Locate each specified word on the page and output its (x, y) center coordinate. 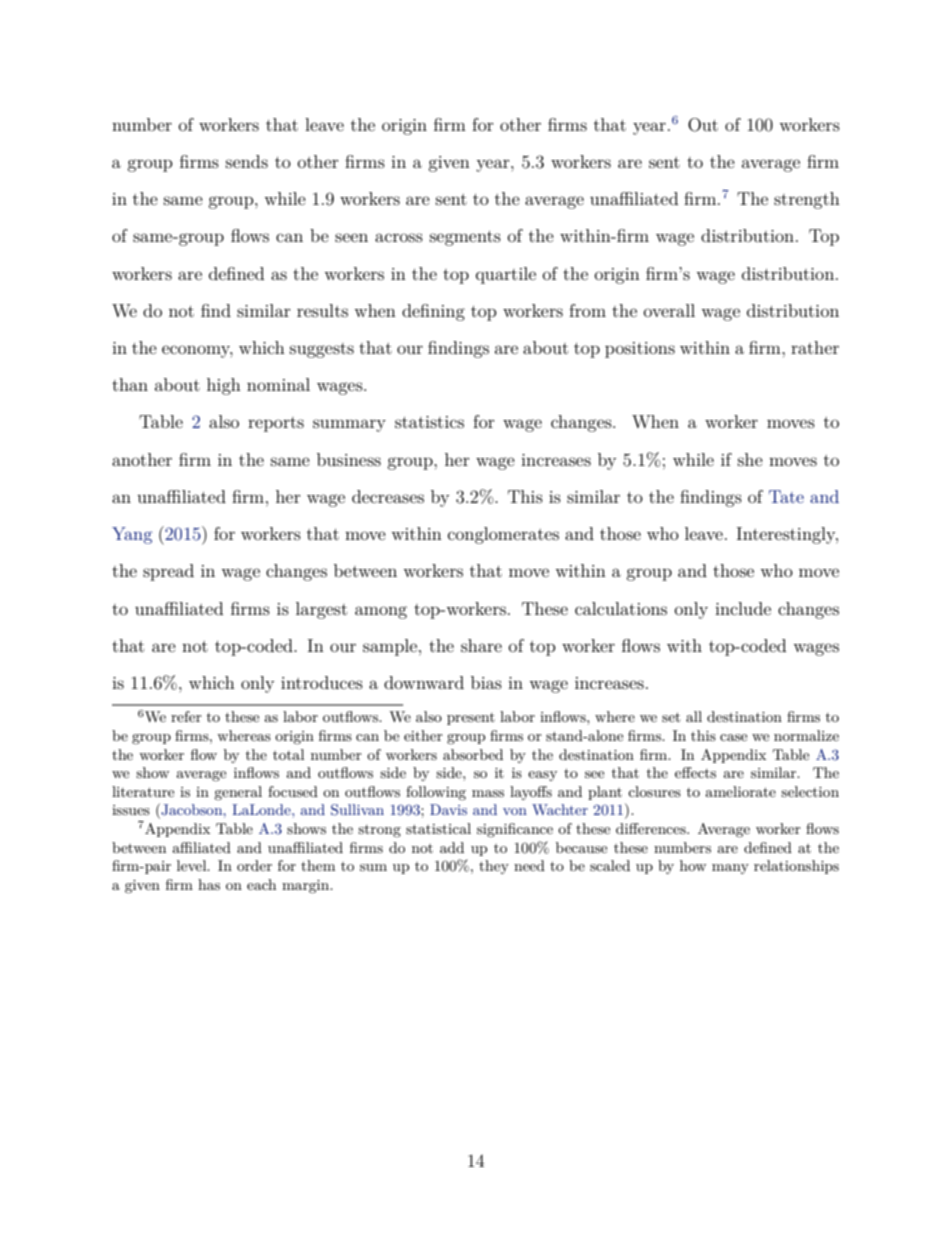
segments (465, 238)
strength (807, 200)
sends (247, 161)
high (224, 386)
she (750, 459)
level (193, 865)
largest (321, 610)
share (481, 645)
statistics (429, 422)
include (743, 608)
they (494, 867)
